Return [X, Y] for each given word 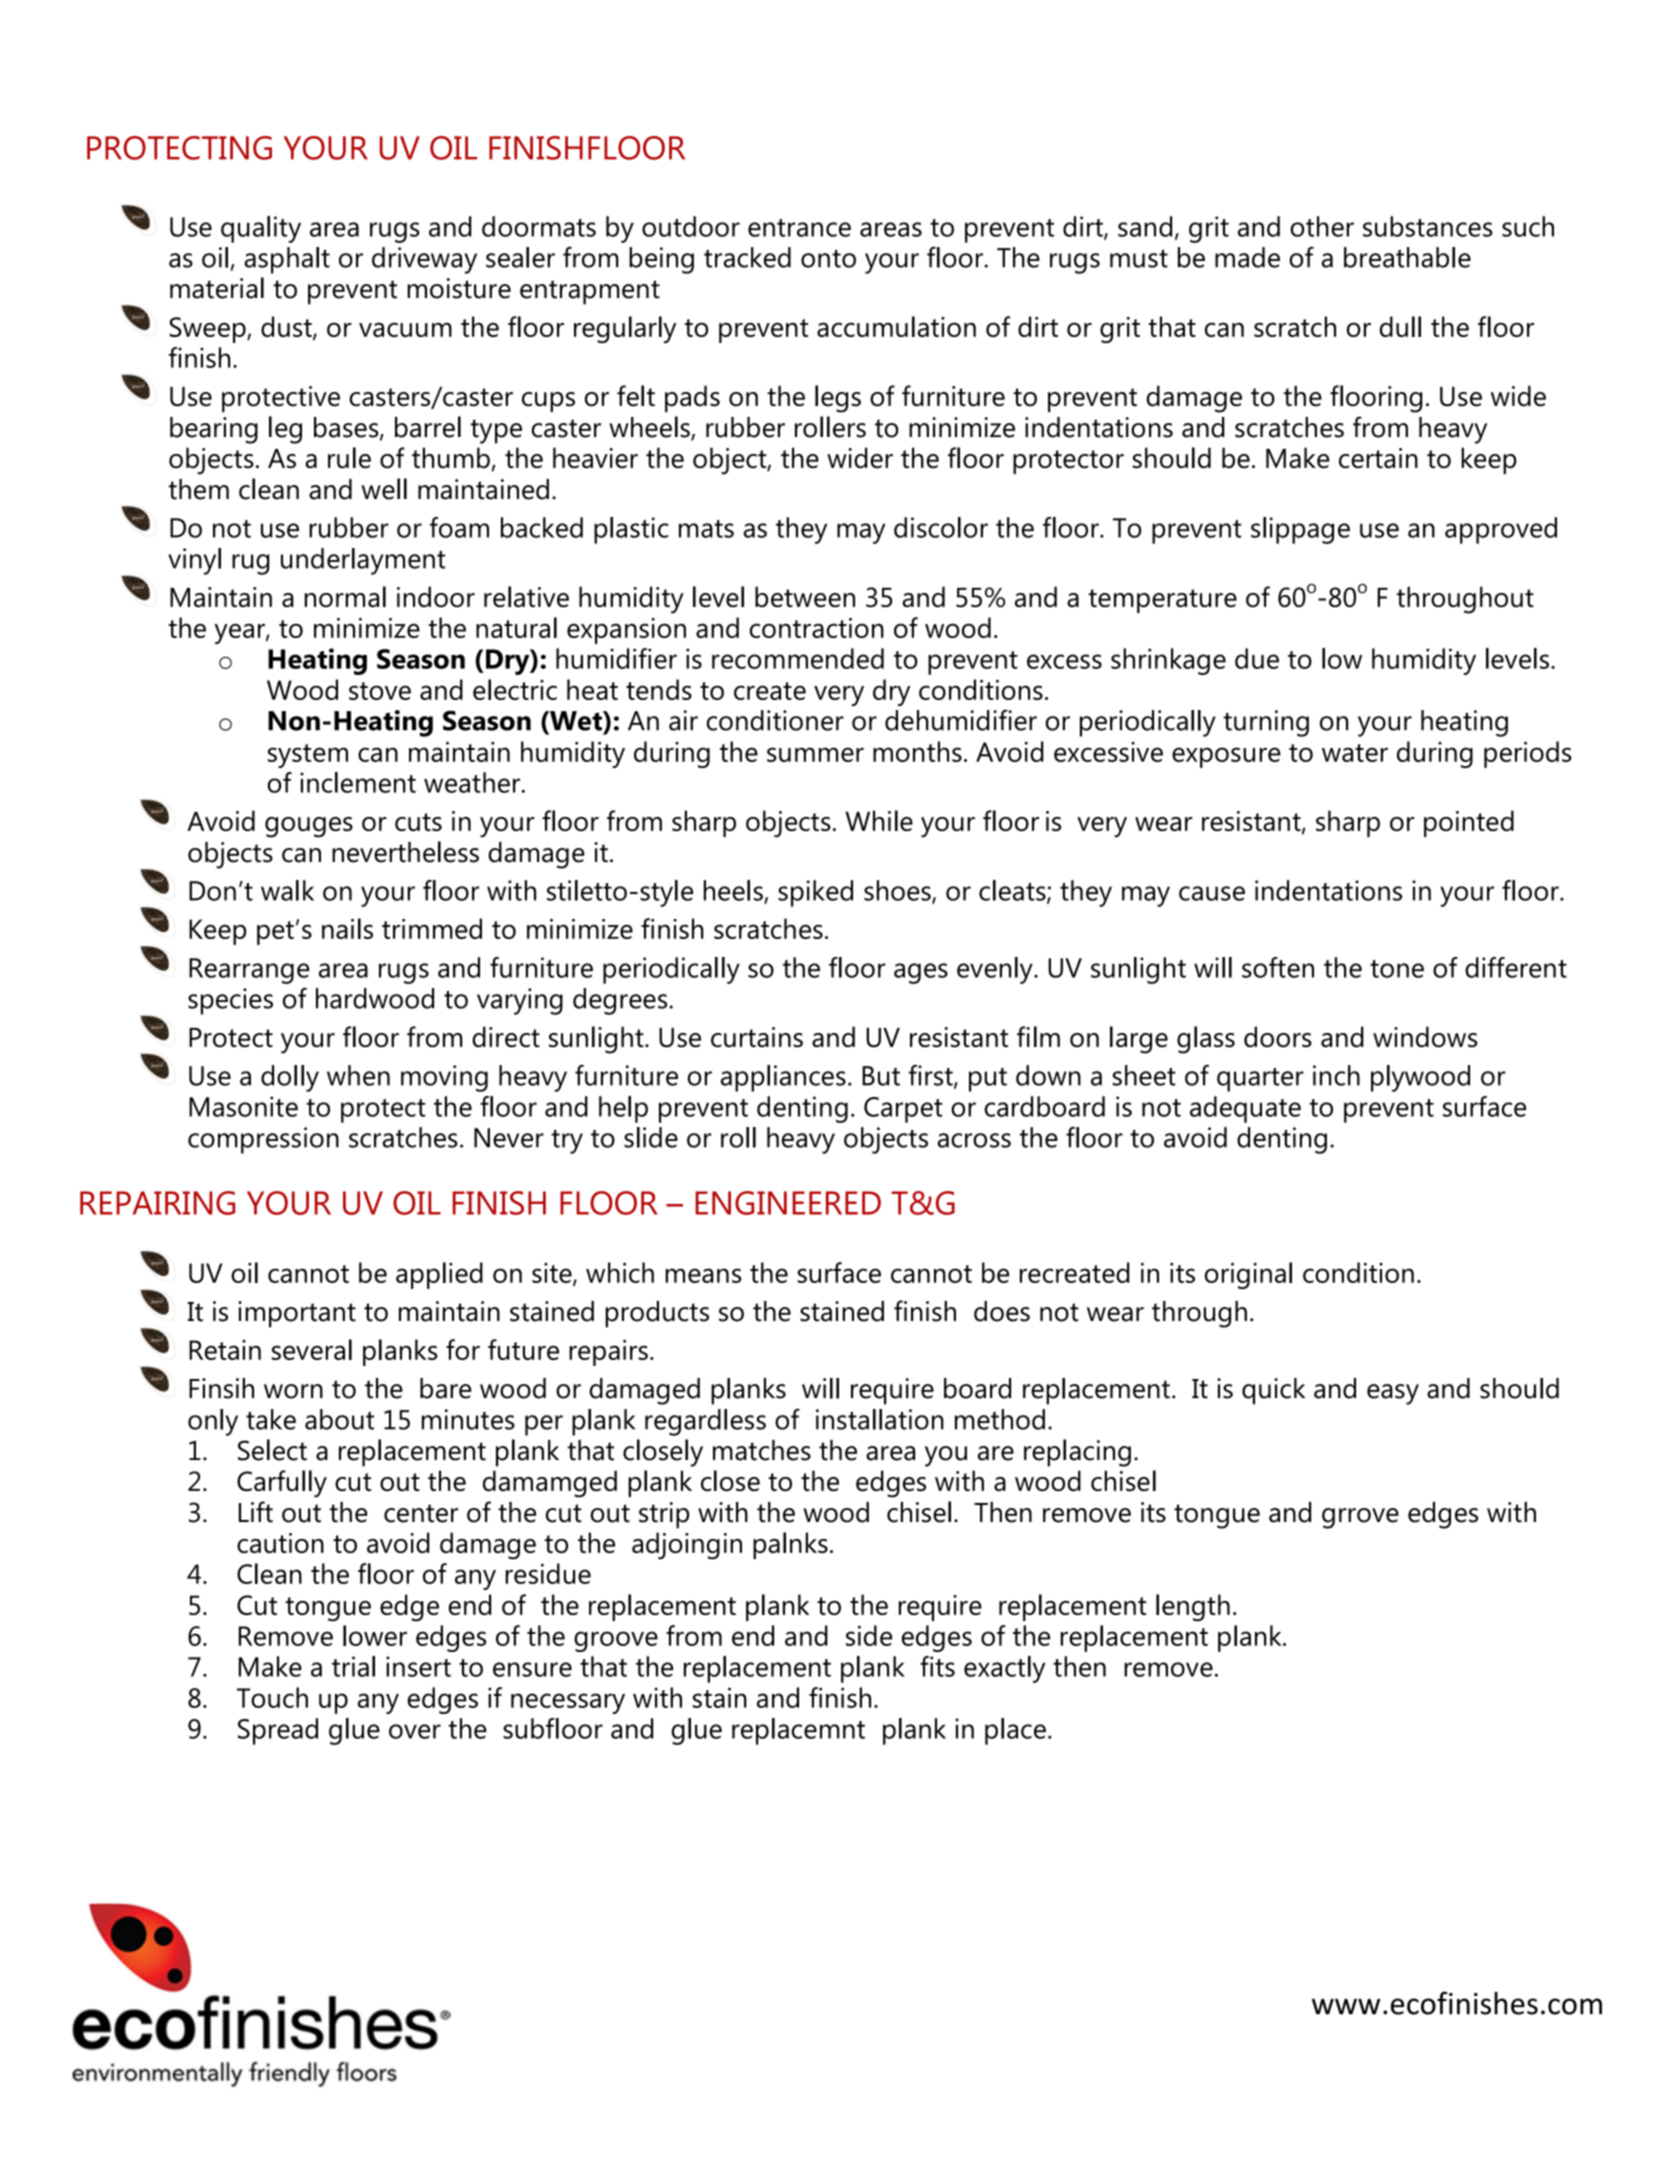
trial [353, 1666]
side [869, 1635]
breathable [1407, 257]
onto [828, 258]
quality [261, 229]
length [1193, 1608]
